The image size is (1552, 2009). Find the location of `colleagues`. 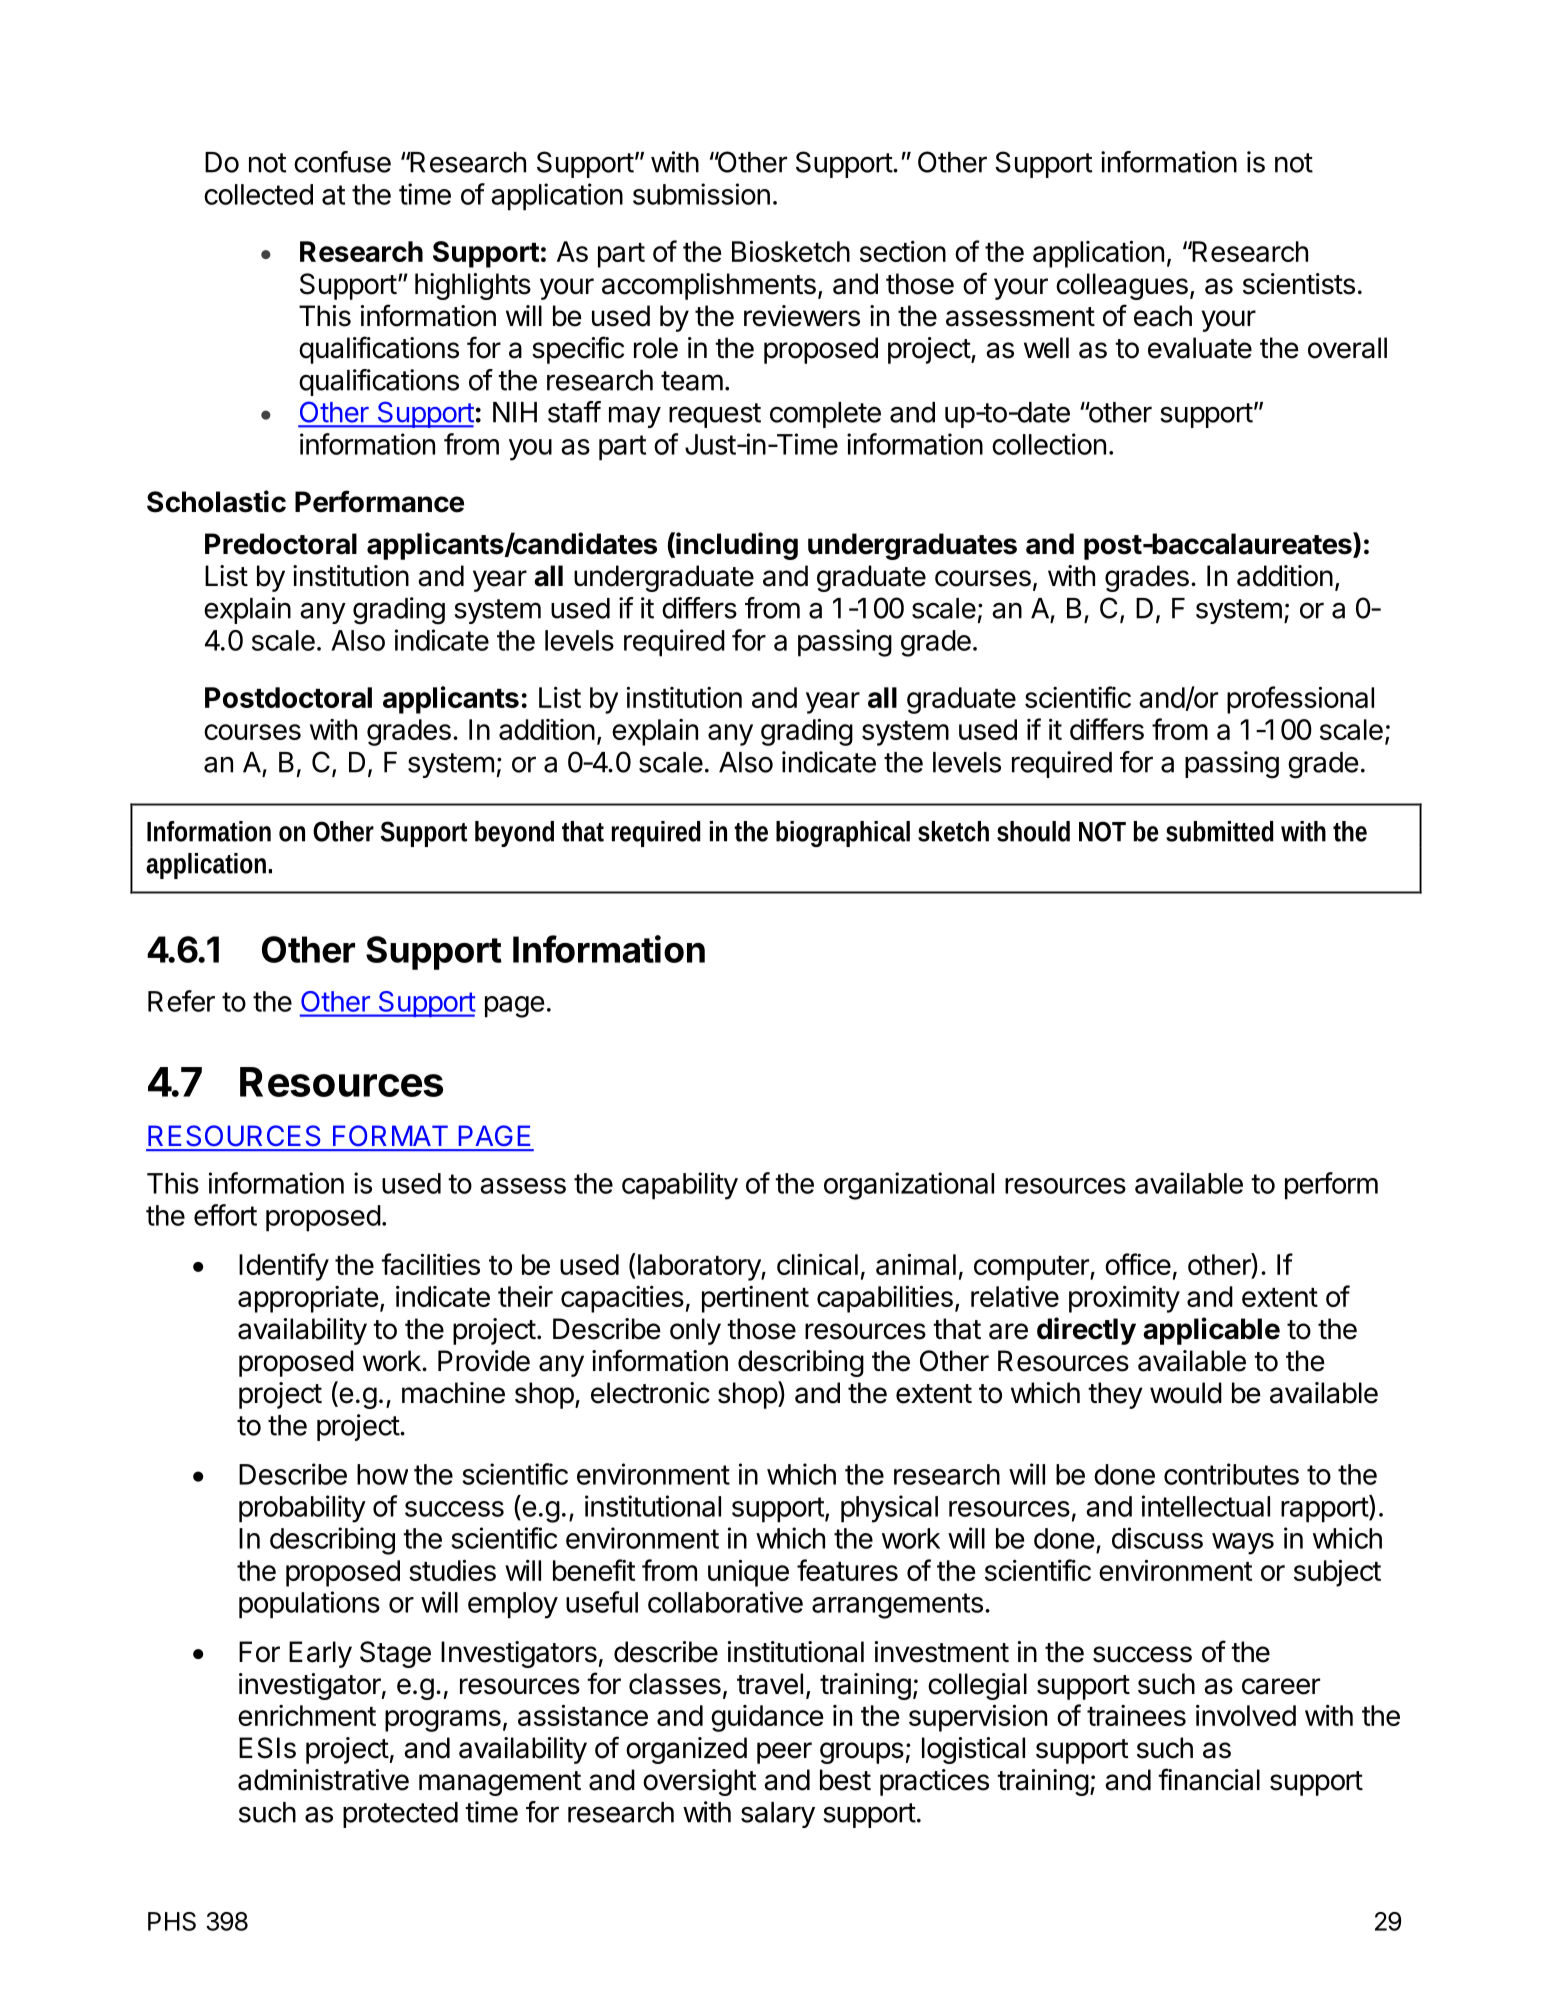

colleagues is located at coordinates (1122, 286).
